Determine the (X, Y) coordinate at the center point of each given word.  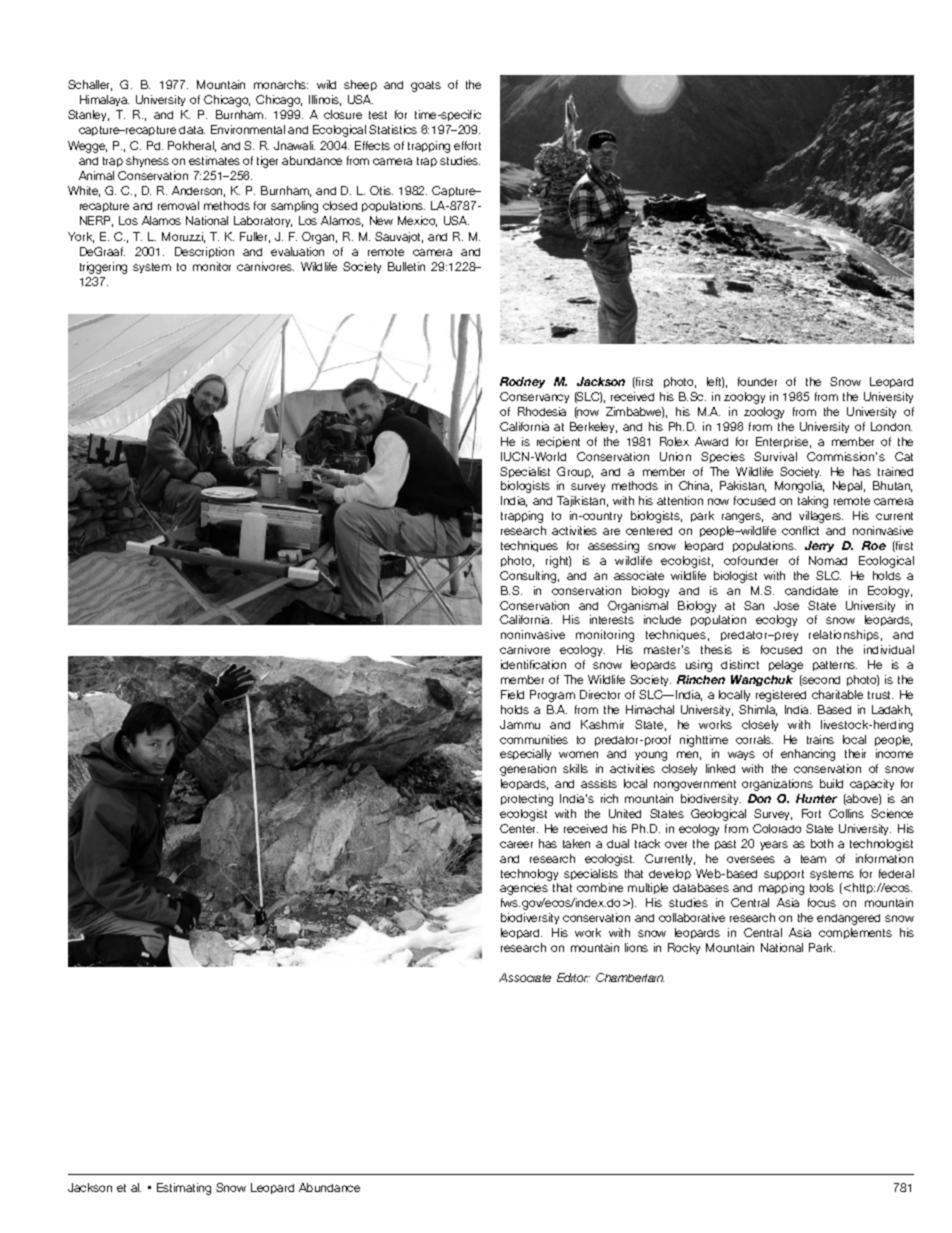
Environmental (248, 129)
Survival (775, 456)
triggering (103, 268)
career (516, 844)
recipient (558, 442)
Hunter (816, 798)
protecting (527, 800)
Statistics (393, 129)
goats (426, 86)
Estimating (184, 1189)
